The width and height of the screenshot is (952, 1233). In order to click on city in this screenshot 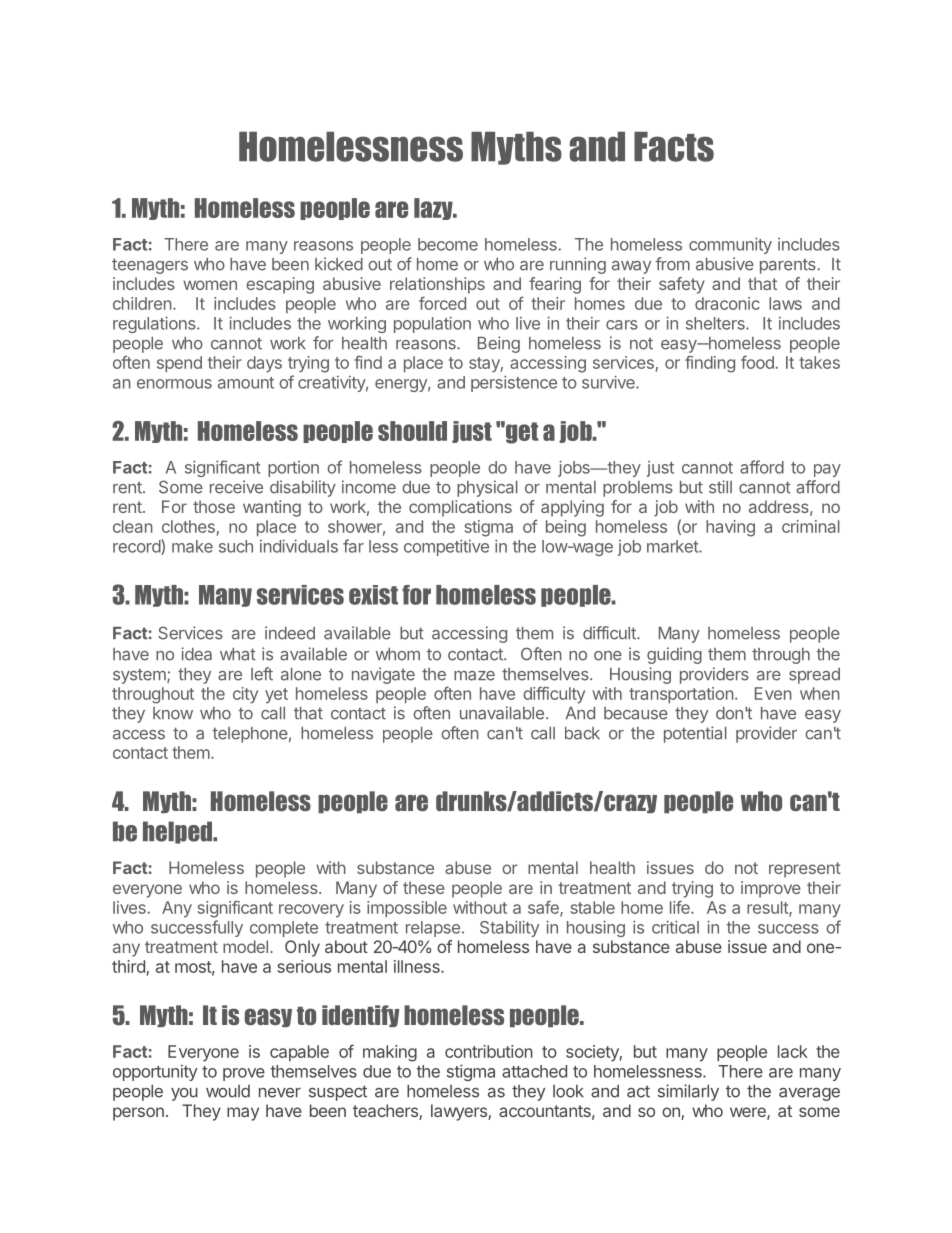, I will do `click(245, 695)`.
